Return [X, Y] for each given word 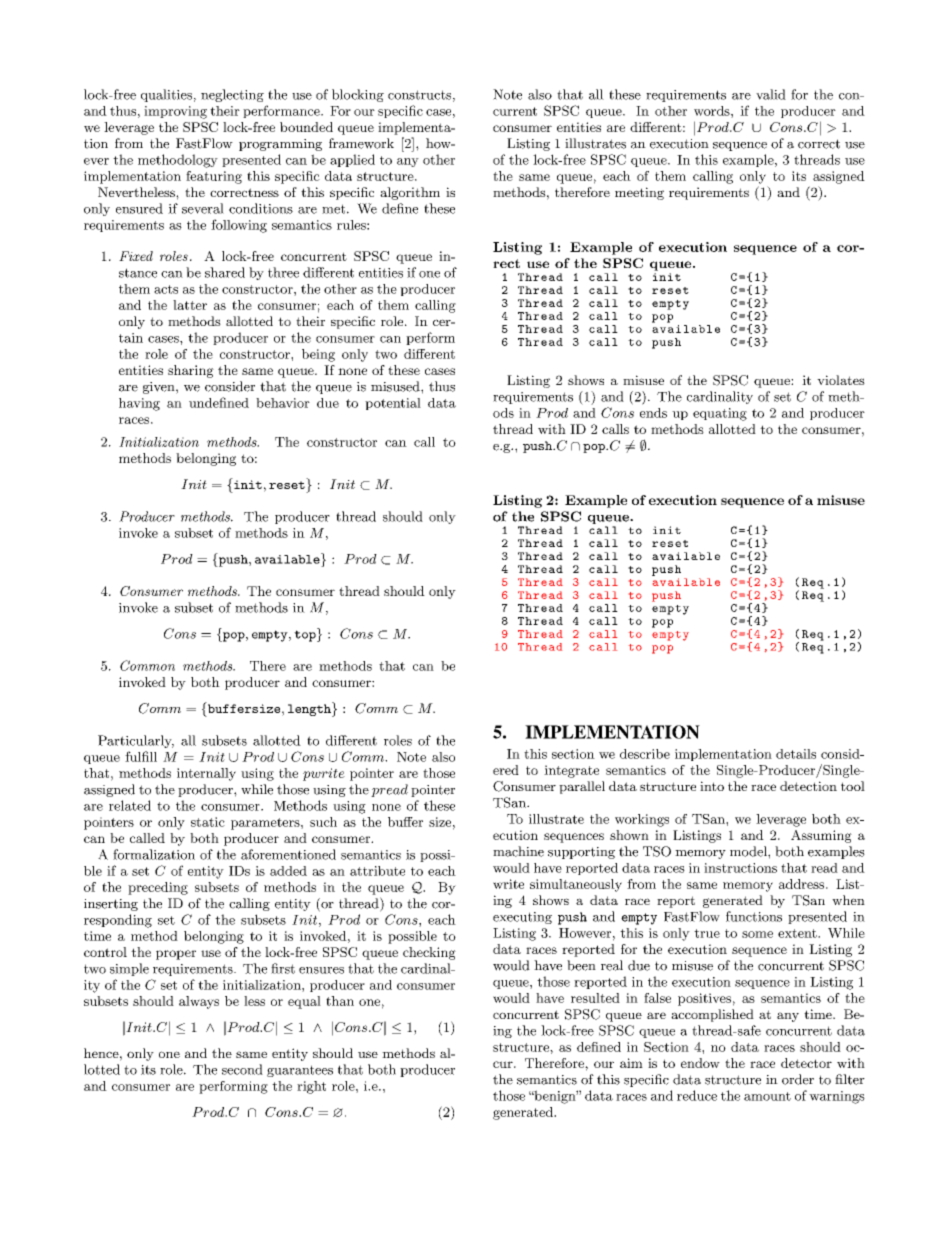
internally [206, 774]
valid [771, 94]
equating [720, 414]
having [139, 404]
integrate [571, 771]
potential [393, 404]
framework [361, 143]
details [796, 754]
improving [175, 112]
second [242, 1069]
